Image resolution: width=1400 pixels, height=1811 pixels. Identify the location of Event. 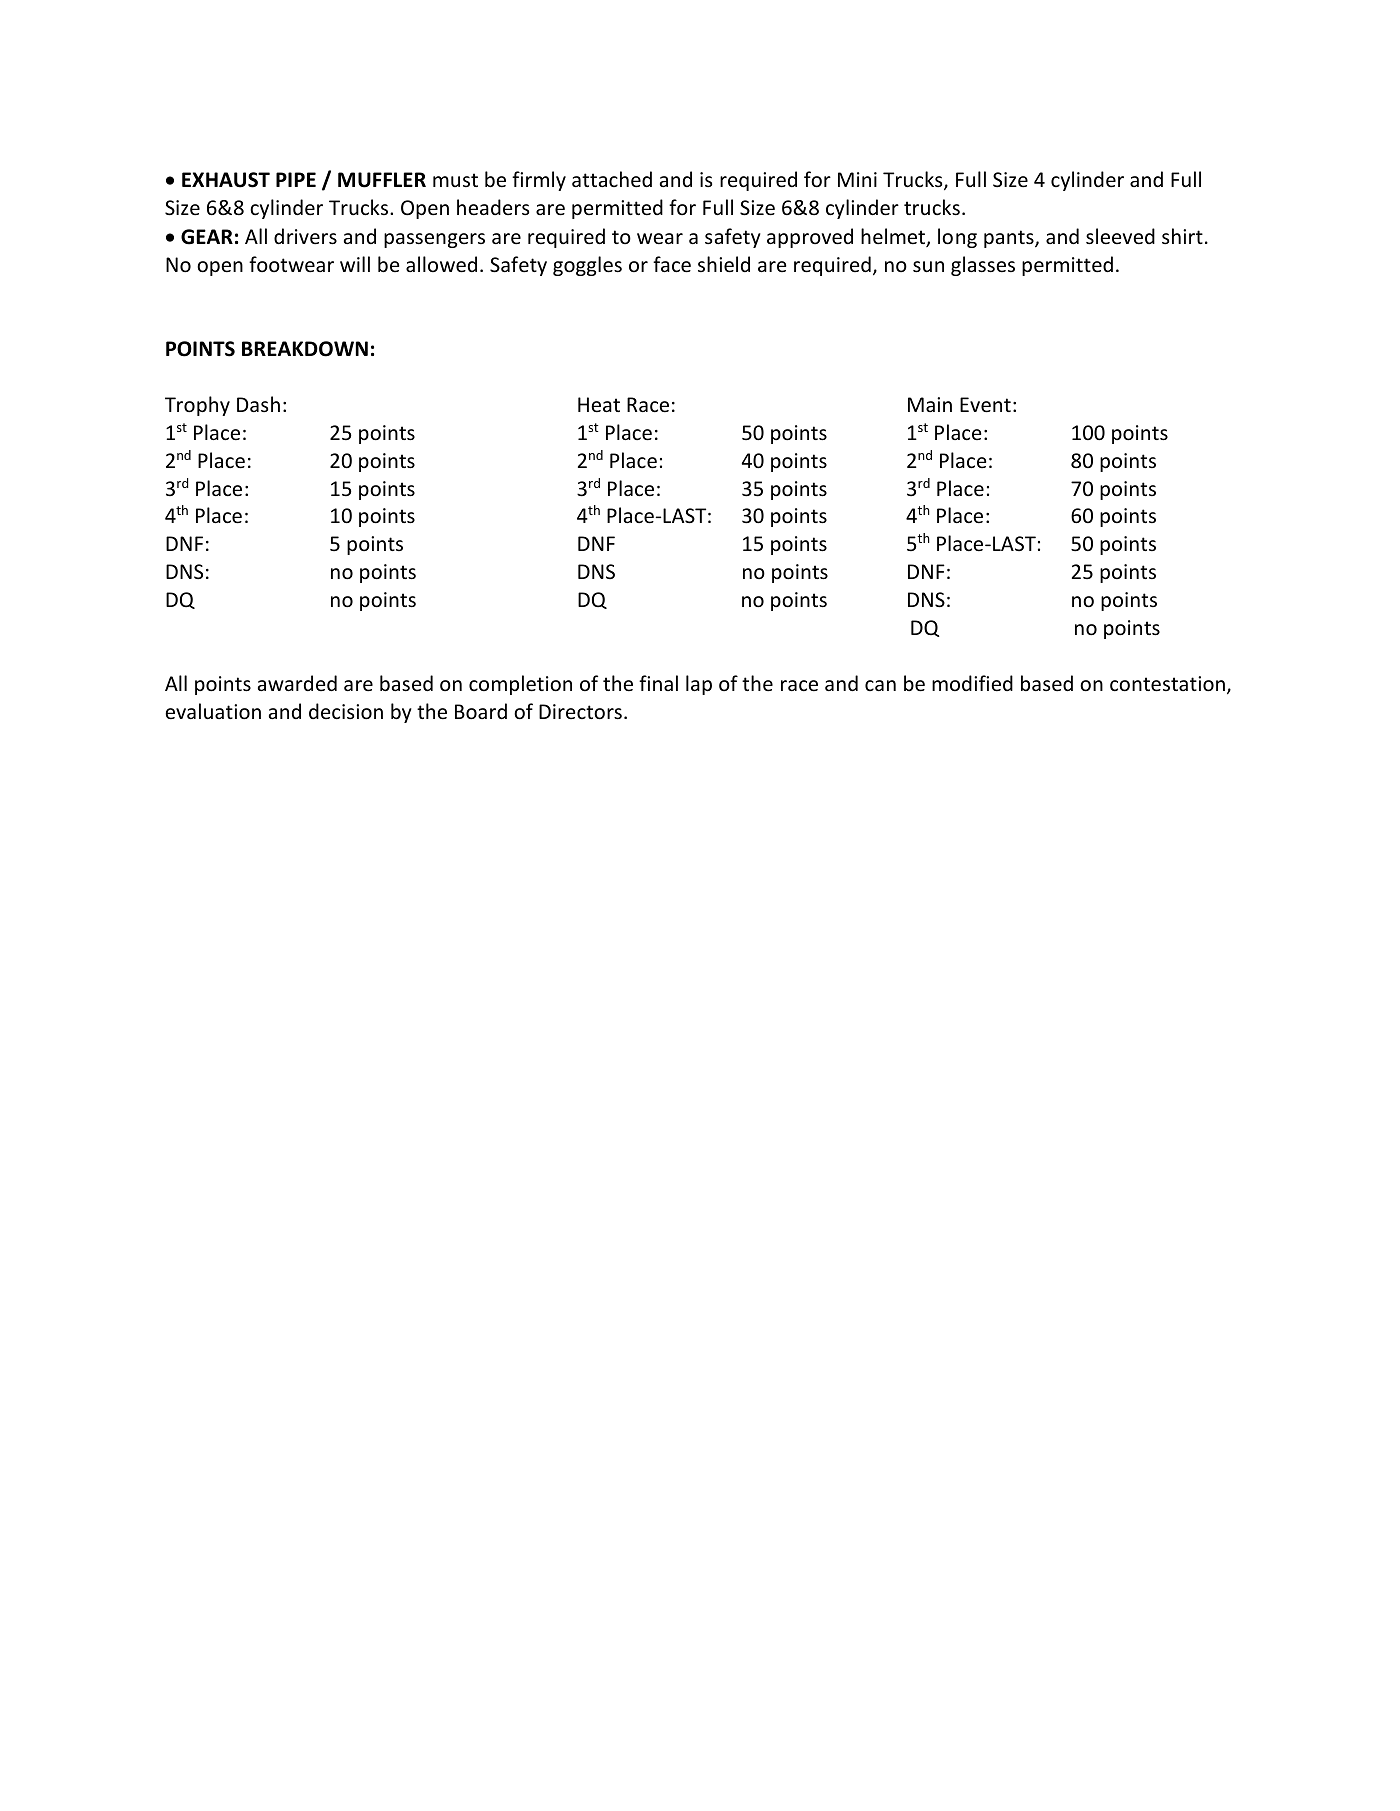
(985, 405).
